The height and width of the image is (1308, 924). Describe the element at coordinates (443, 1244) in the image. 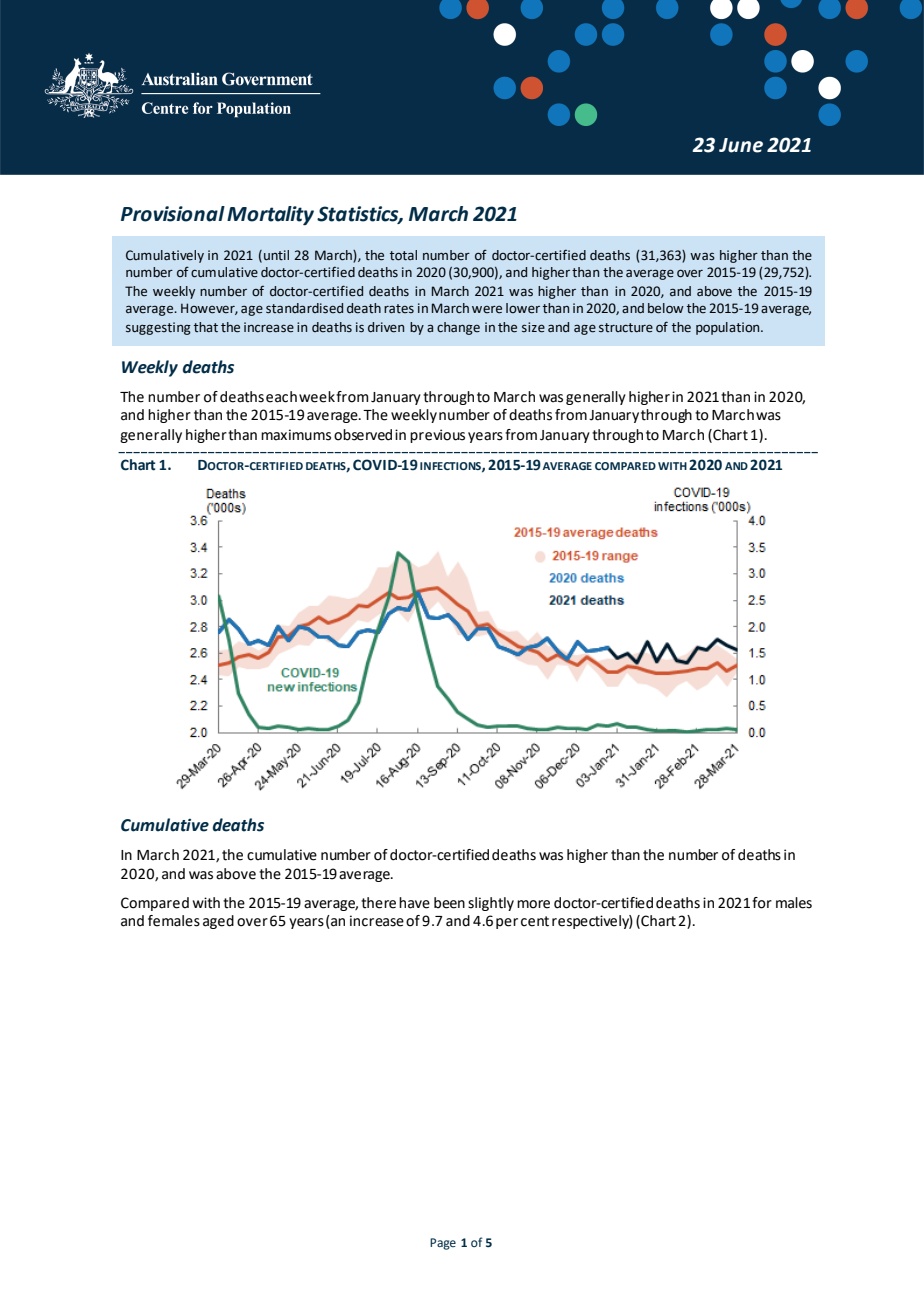

I see `Page` at that location.
